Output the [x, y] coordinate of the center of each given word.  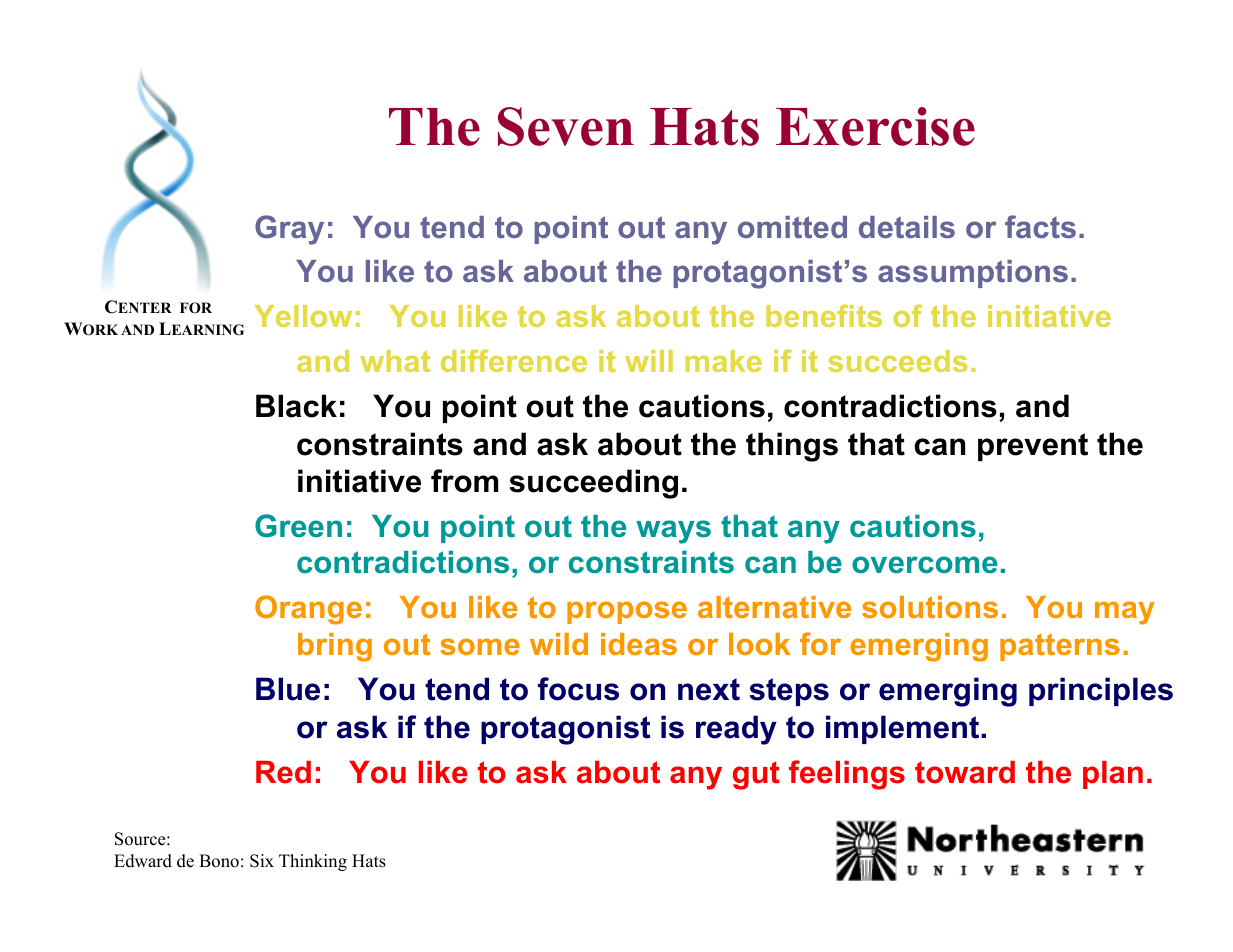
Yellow [303, 316]
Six [262, 861]
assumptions [973, 274]
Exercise [875, 126]
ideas [639, 644]
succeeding [593, 484]
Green [298, 526]
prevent [1033, 447]
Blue [288, 689]
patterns [1060, 647]
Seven [566, 126]
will [649, 361]
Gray [289, 230]
